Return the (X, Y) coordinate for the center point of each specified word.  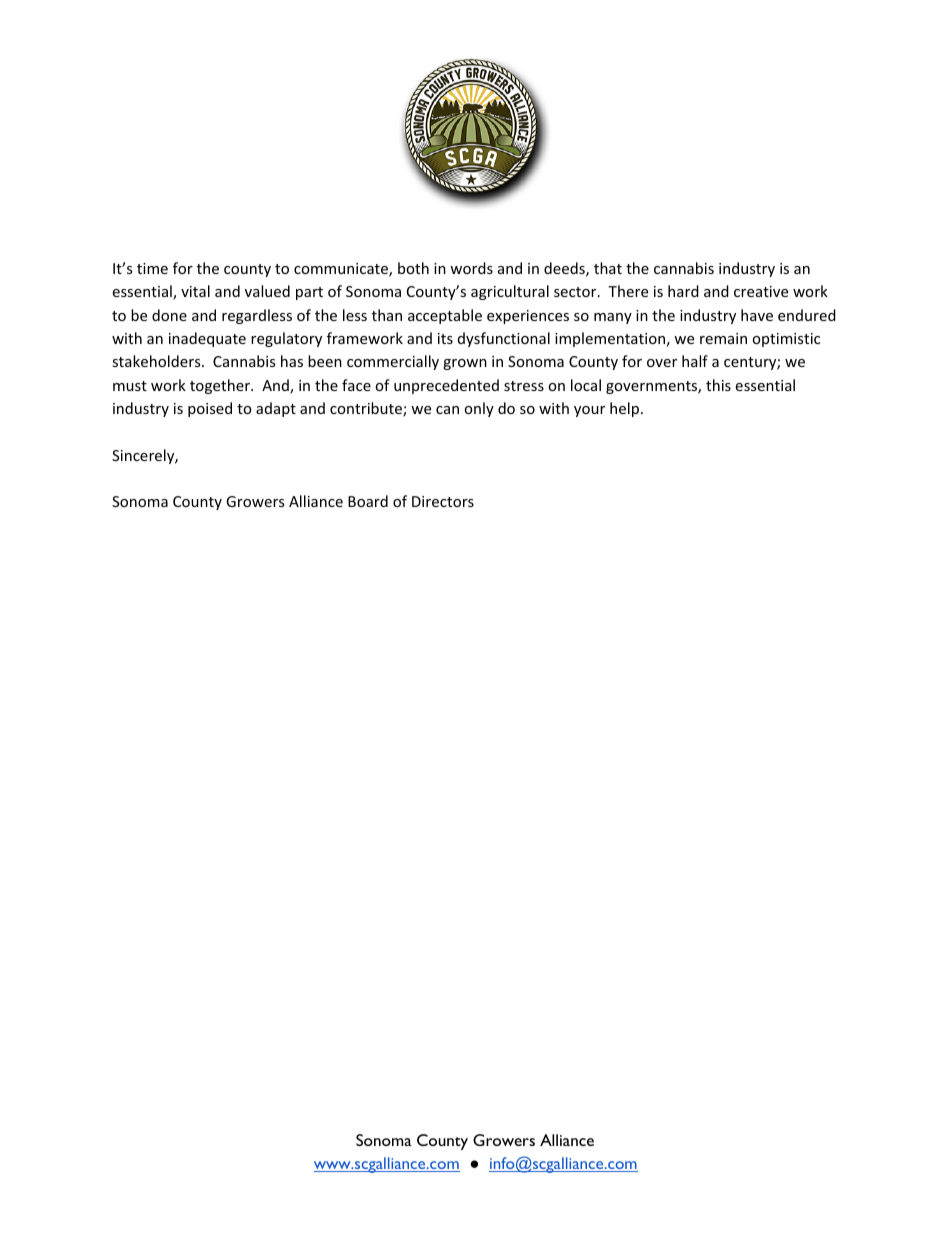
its (445, 338)
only (479, 409)
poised (210, 409)
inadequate (207, 339)
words (471, 268)
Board (368, 501)
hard (683, 291)
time (152, 268)
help (626, 409)
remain (723, 338)
